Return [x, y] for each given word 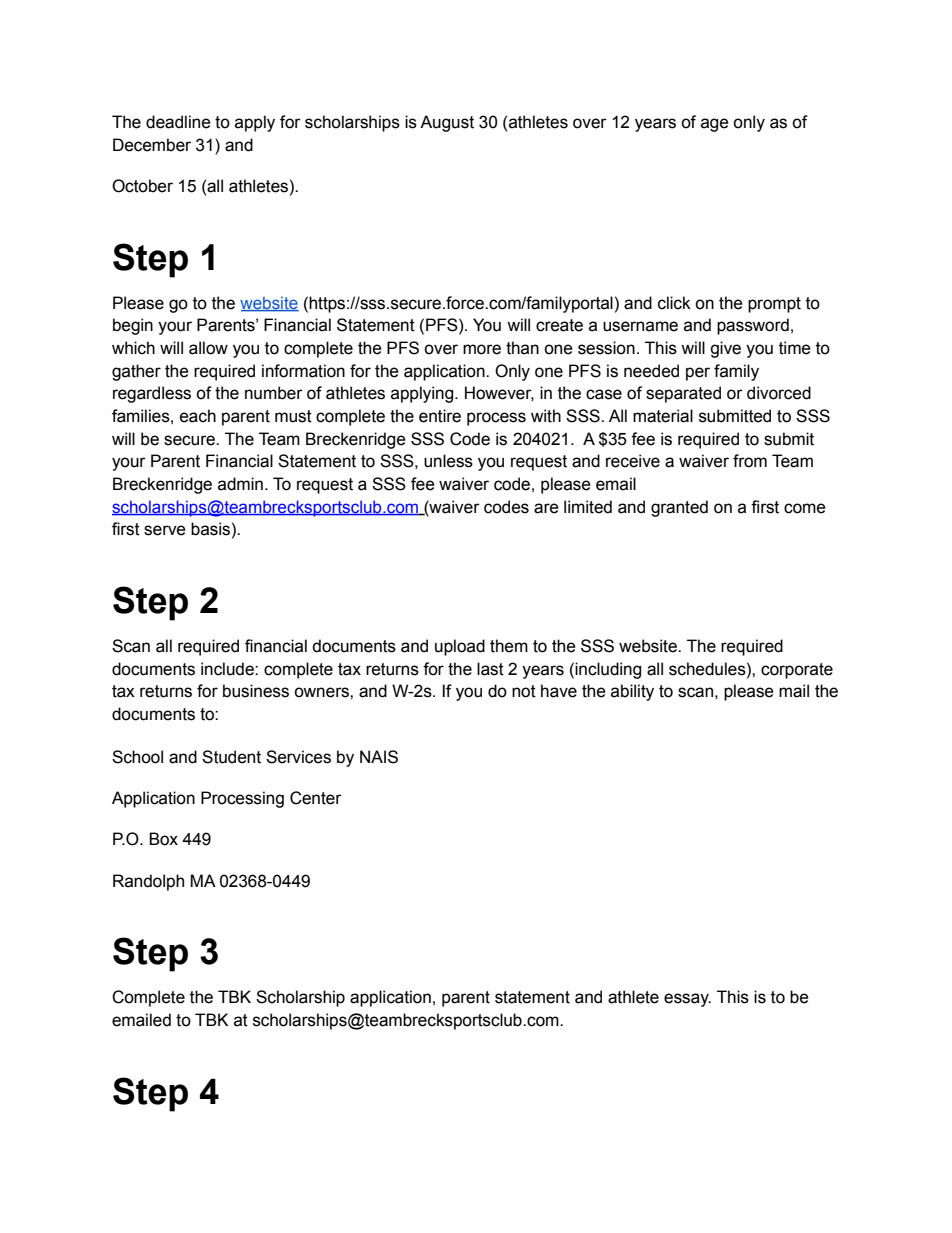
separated [683, 394]
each [198, 416]
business [256, 691]
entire [440, 416]
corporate [797, 671]
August [447, 123]
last [490, 669]
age [715, 125]
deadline [178, 122]
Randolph [148, 882]
